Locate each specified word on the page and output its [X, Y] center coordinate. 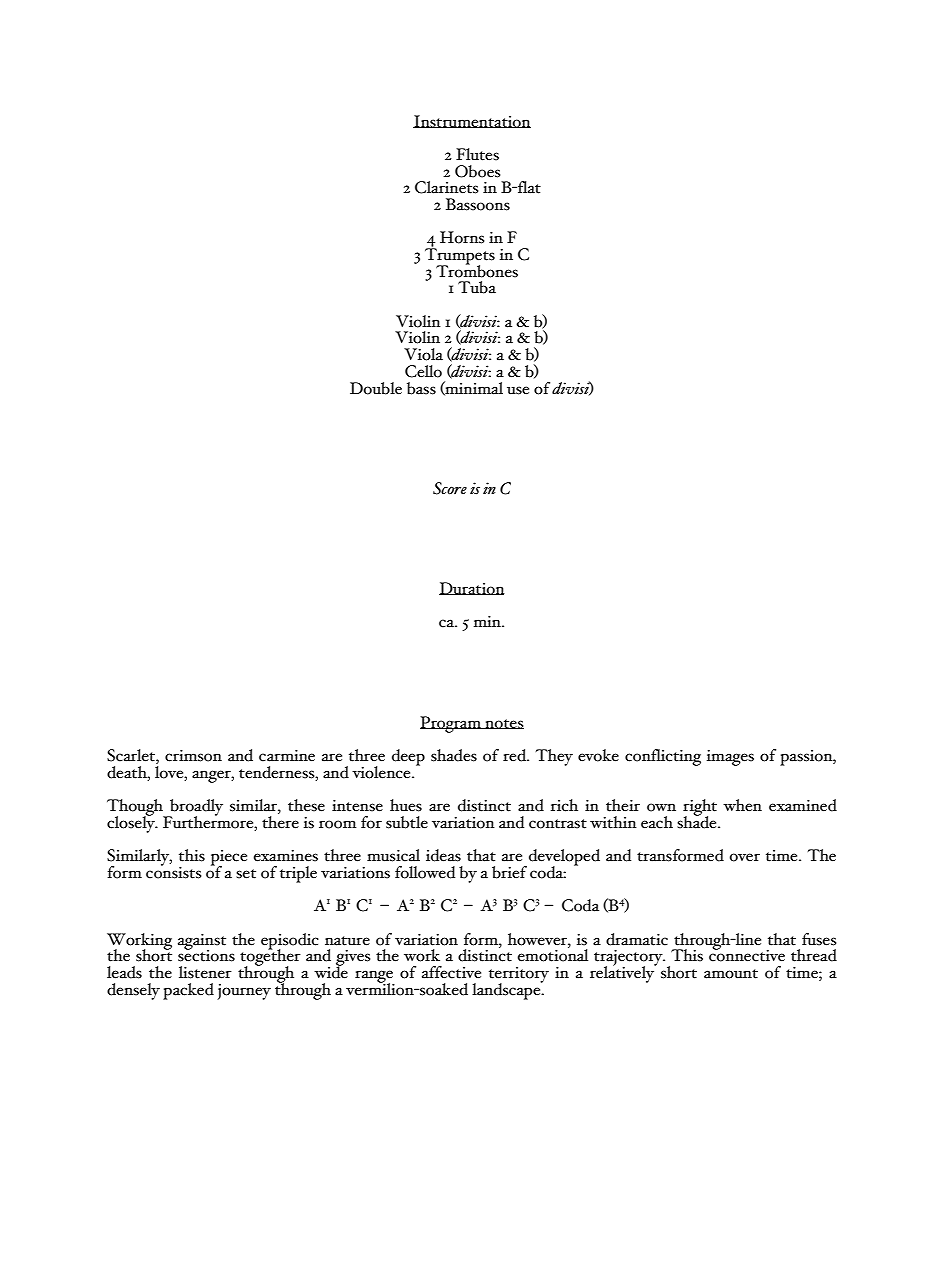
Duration [472, 588]
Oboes [477, 171]
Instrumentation [472, 121]
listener [205, 972]
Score [450, 488]
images [730, 758]
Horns [462, 237]
